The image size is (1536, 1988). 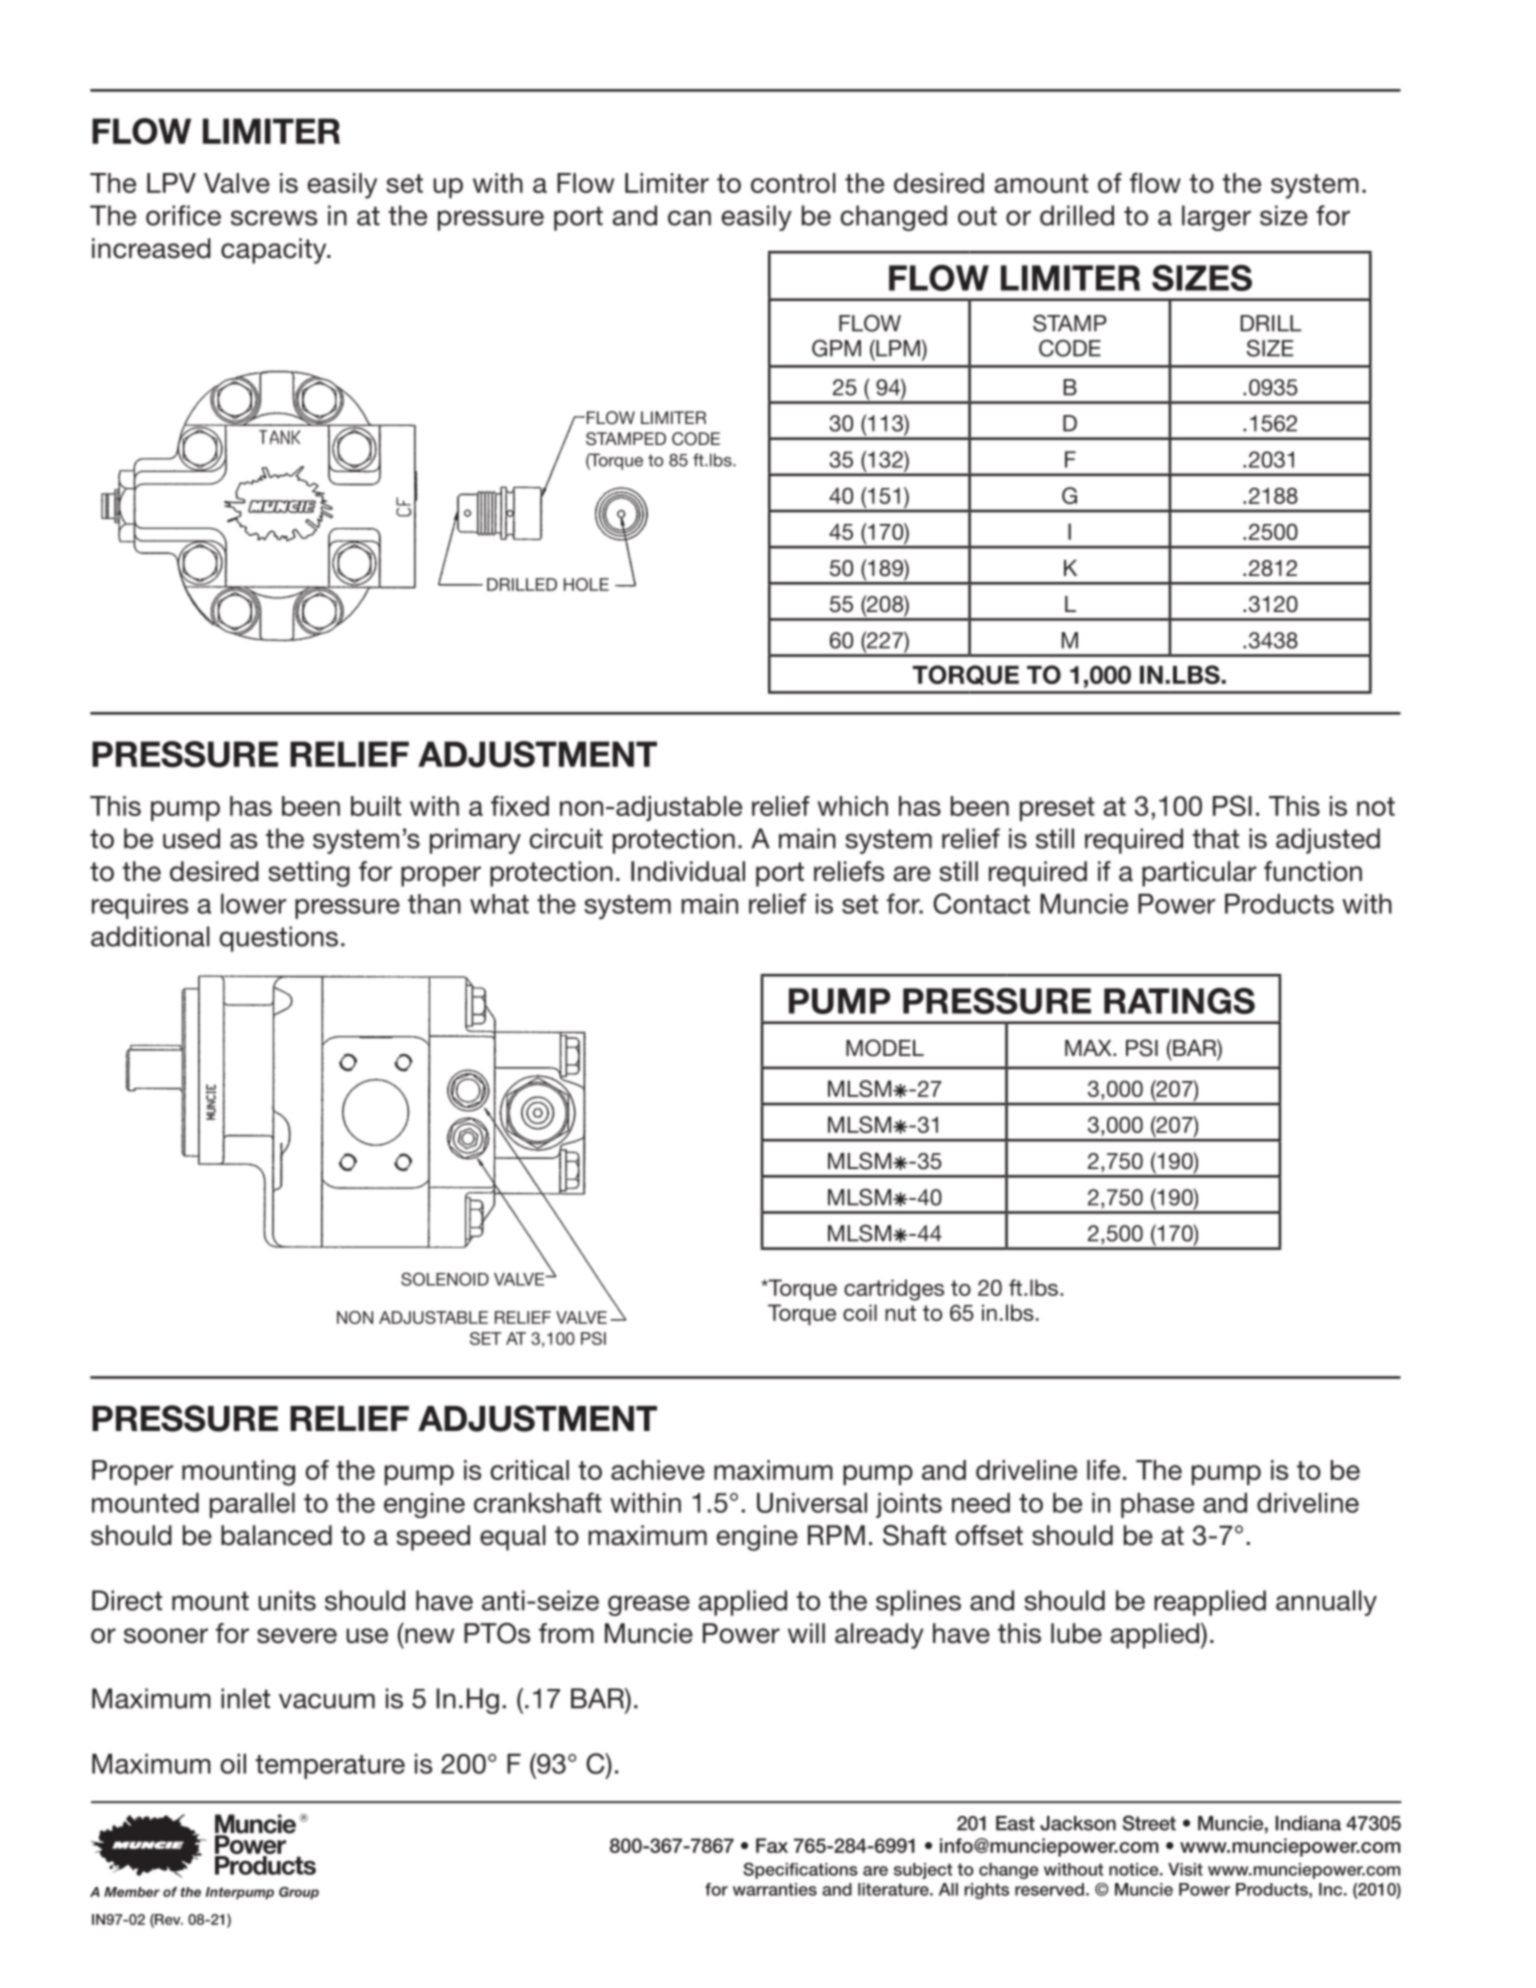 I want to click on Fax, so click(x=772, y=1845).
